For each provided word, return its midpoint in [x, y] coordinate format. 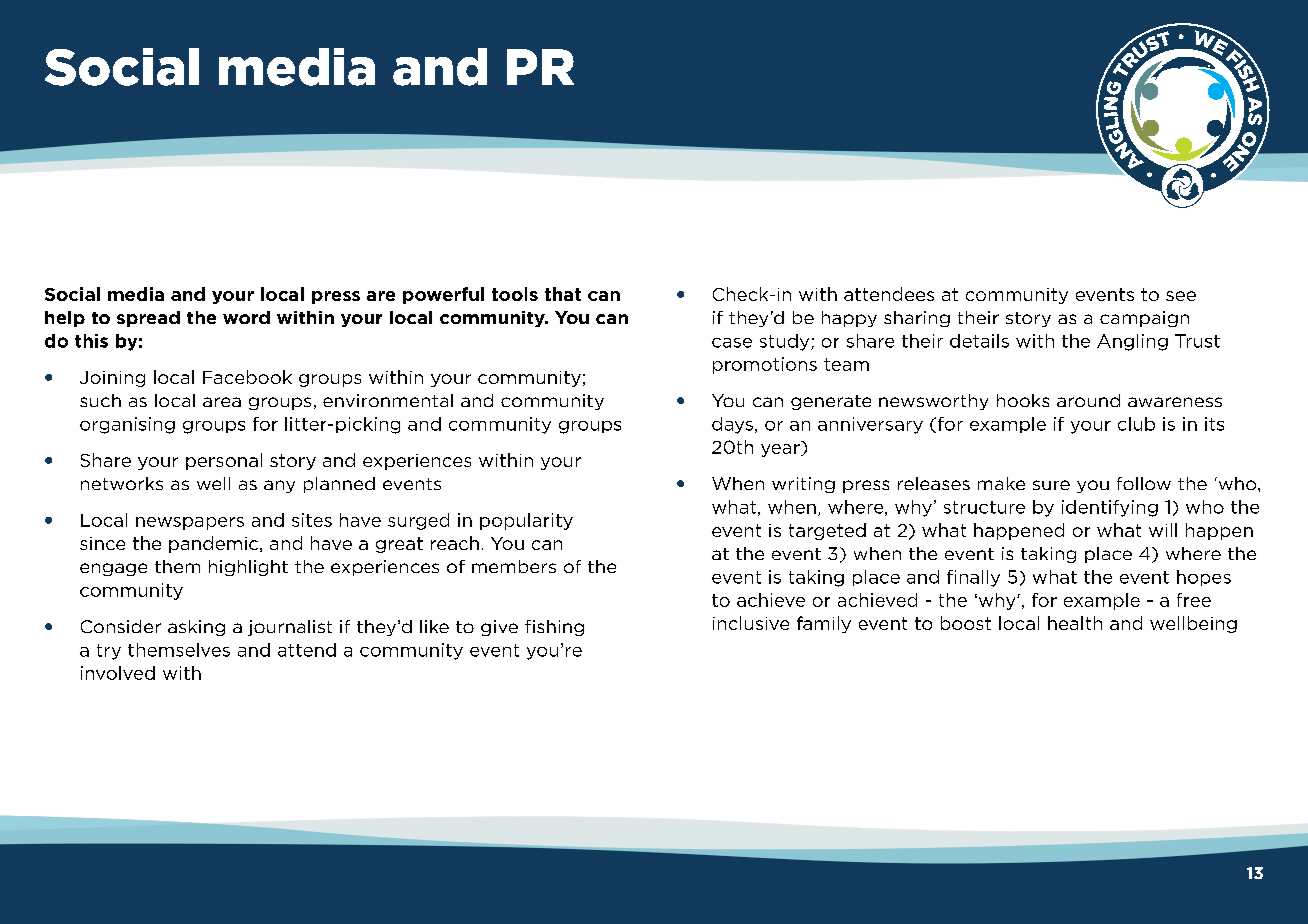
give [499, 628]
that [563, 294]
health [1075, 623]
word [246, 317]
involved [118, 673]
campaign [1144, 319]
